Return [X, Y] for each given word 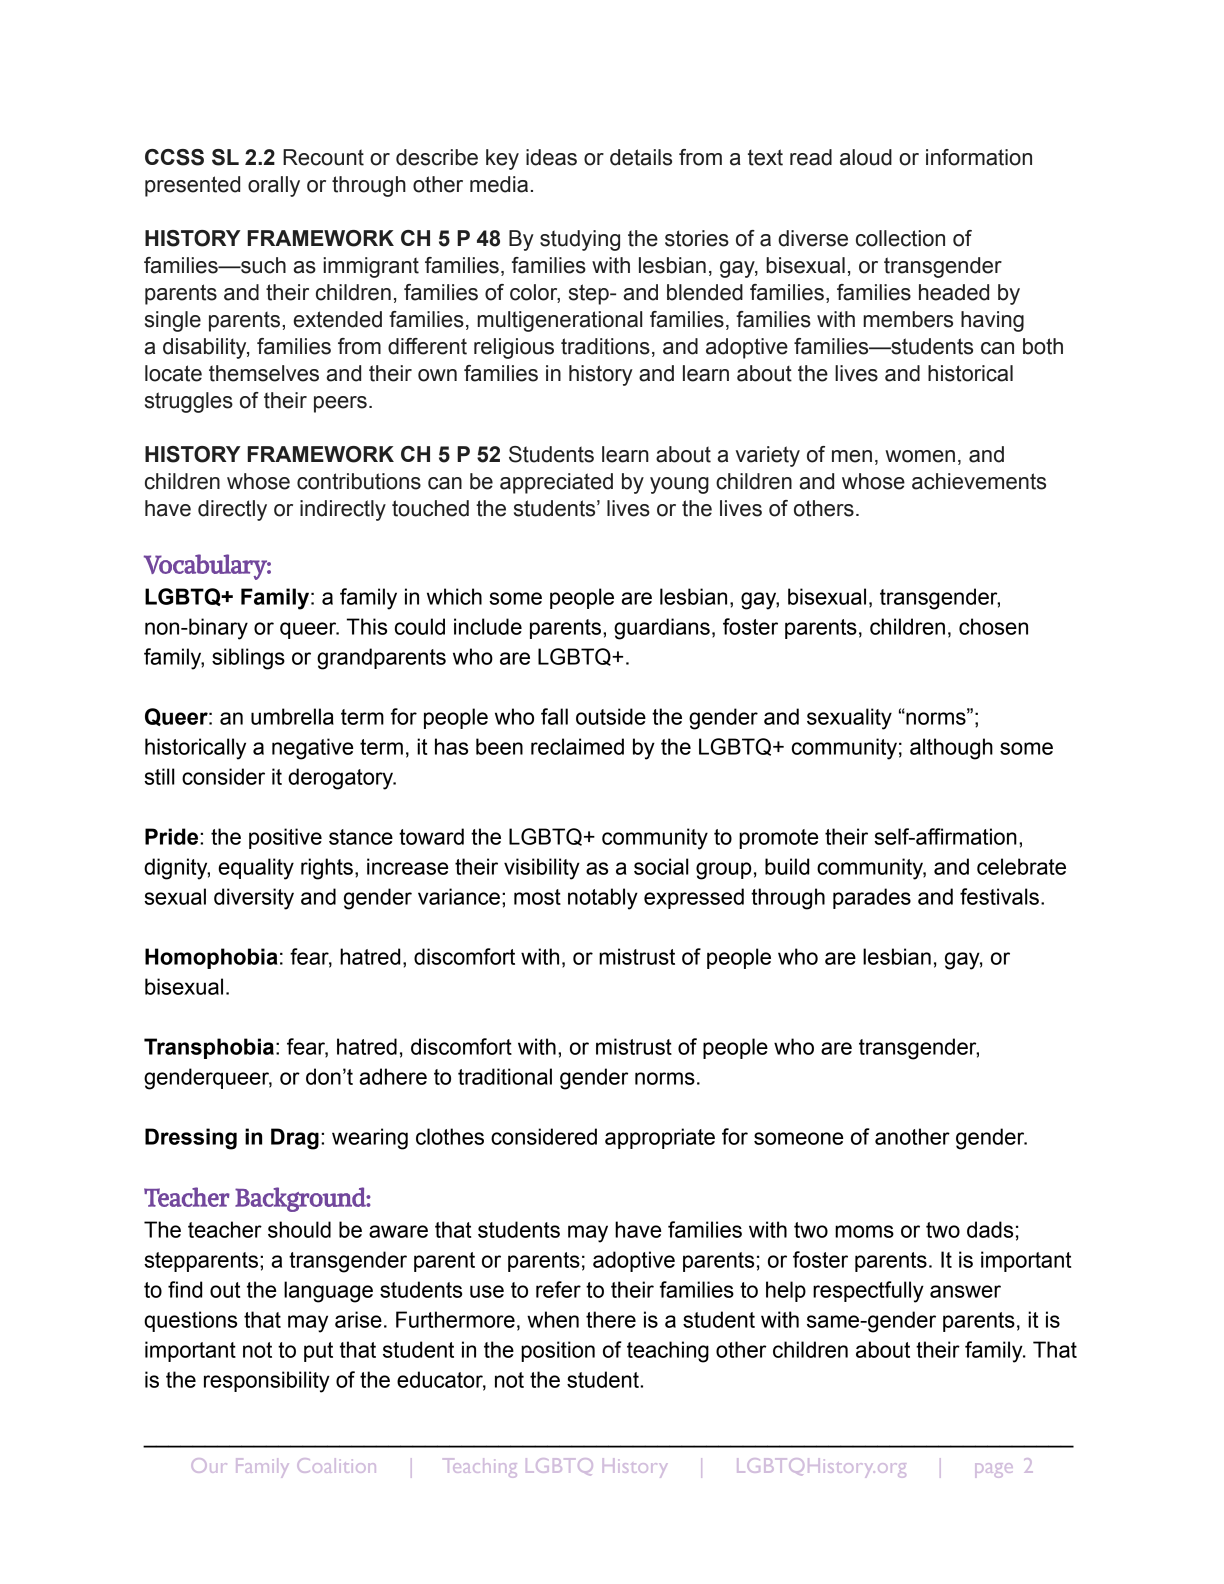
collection [900, 238]
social [661, 866]
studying [580, 240]
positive [285, 838]
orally [274, 186]
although [951, 749]
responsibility [267, 1382]
